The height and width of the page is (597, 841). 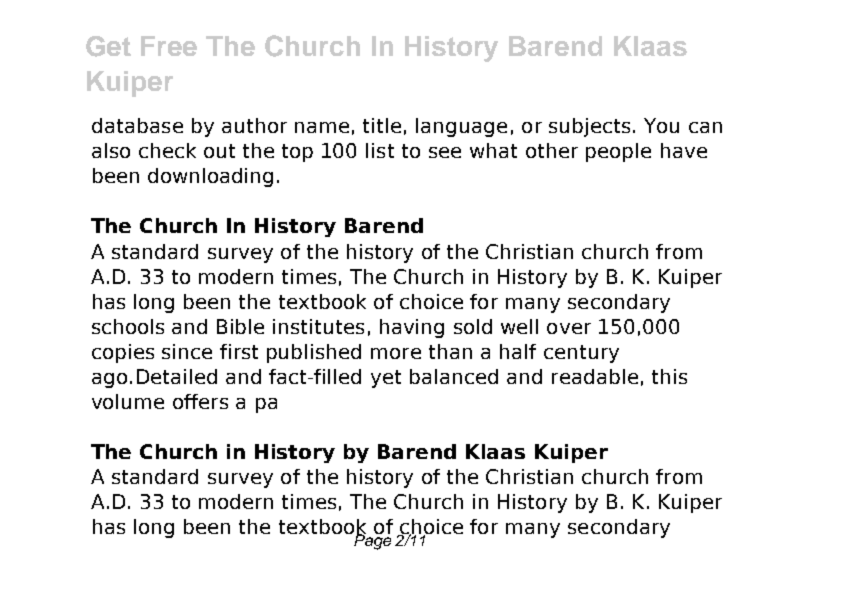 What do you see at coordinates (618, 152) in the page?
I see `people` at bounding box center [618, 152].
